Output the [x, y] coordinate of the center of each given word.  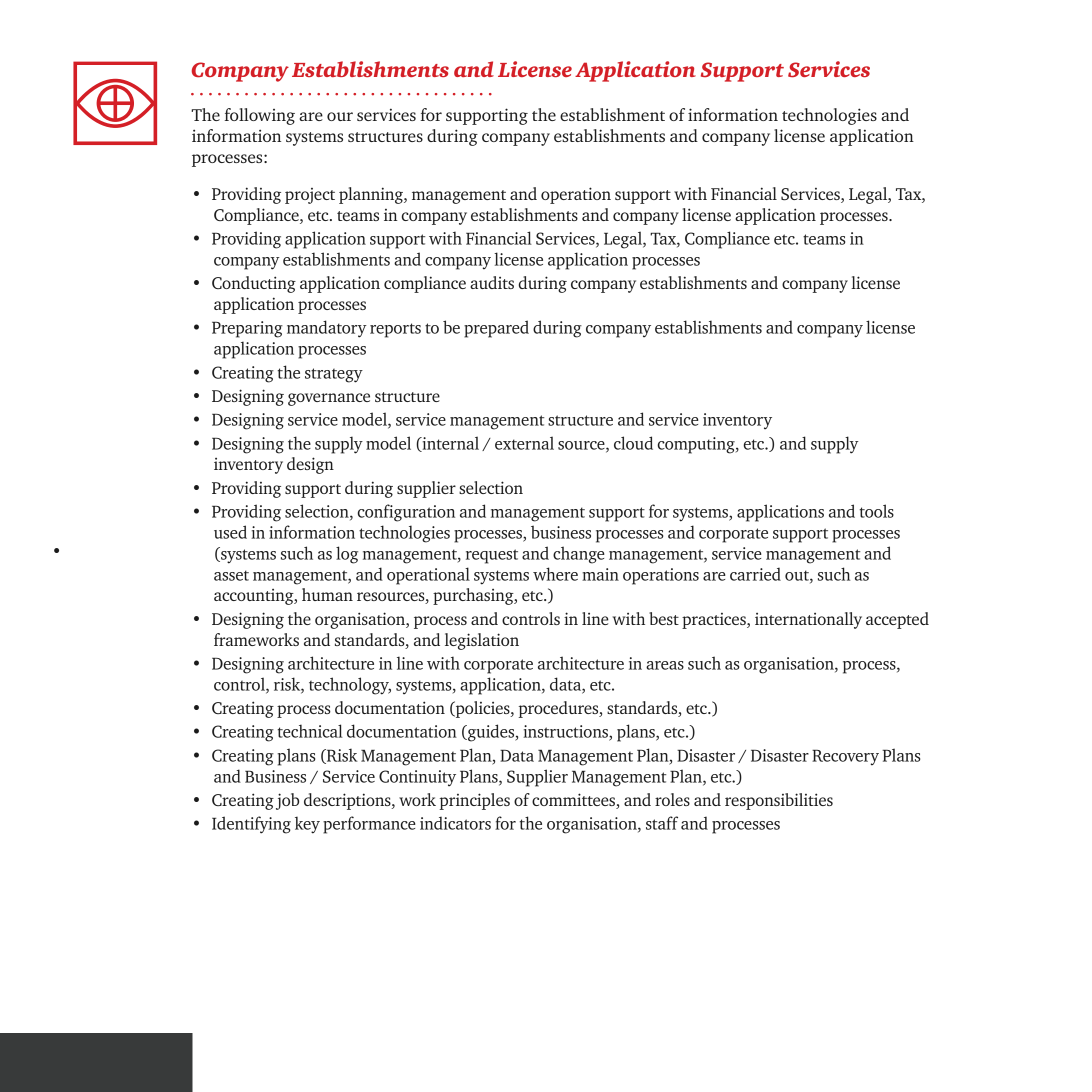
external [524, 443]
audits [492, 282]
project [310, 196]
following [259, 116]
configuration [406, 513]
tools [877, 511]
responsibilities [779, 801]
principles [475, 801]
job [287, 801]
